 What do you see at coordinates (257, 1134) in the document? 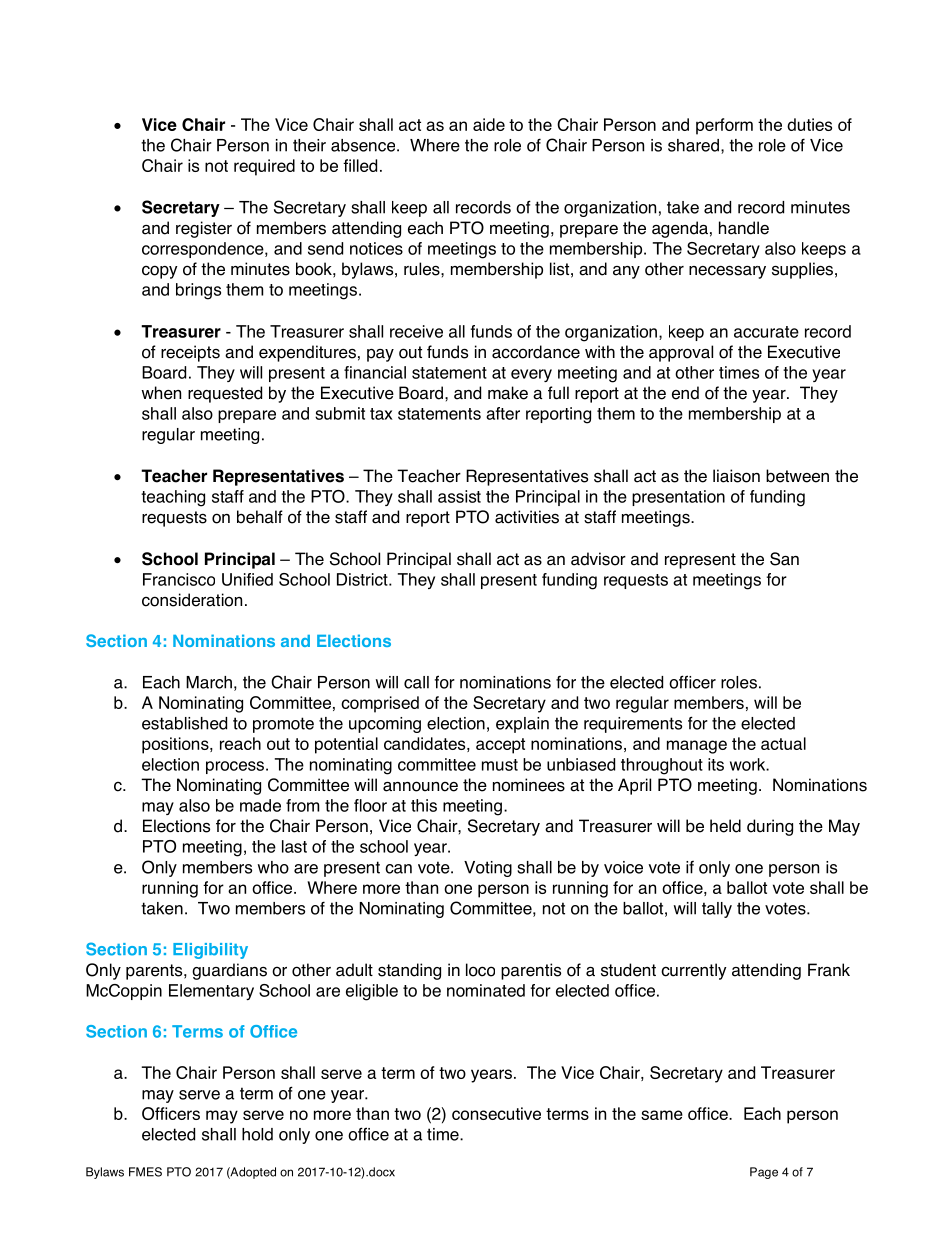
I see `hold` at bounding box center [257, 1134].
